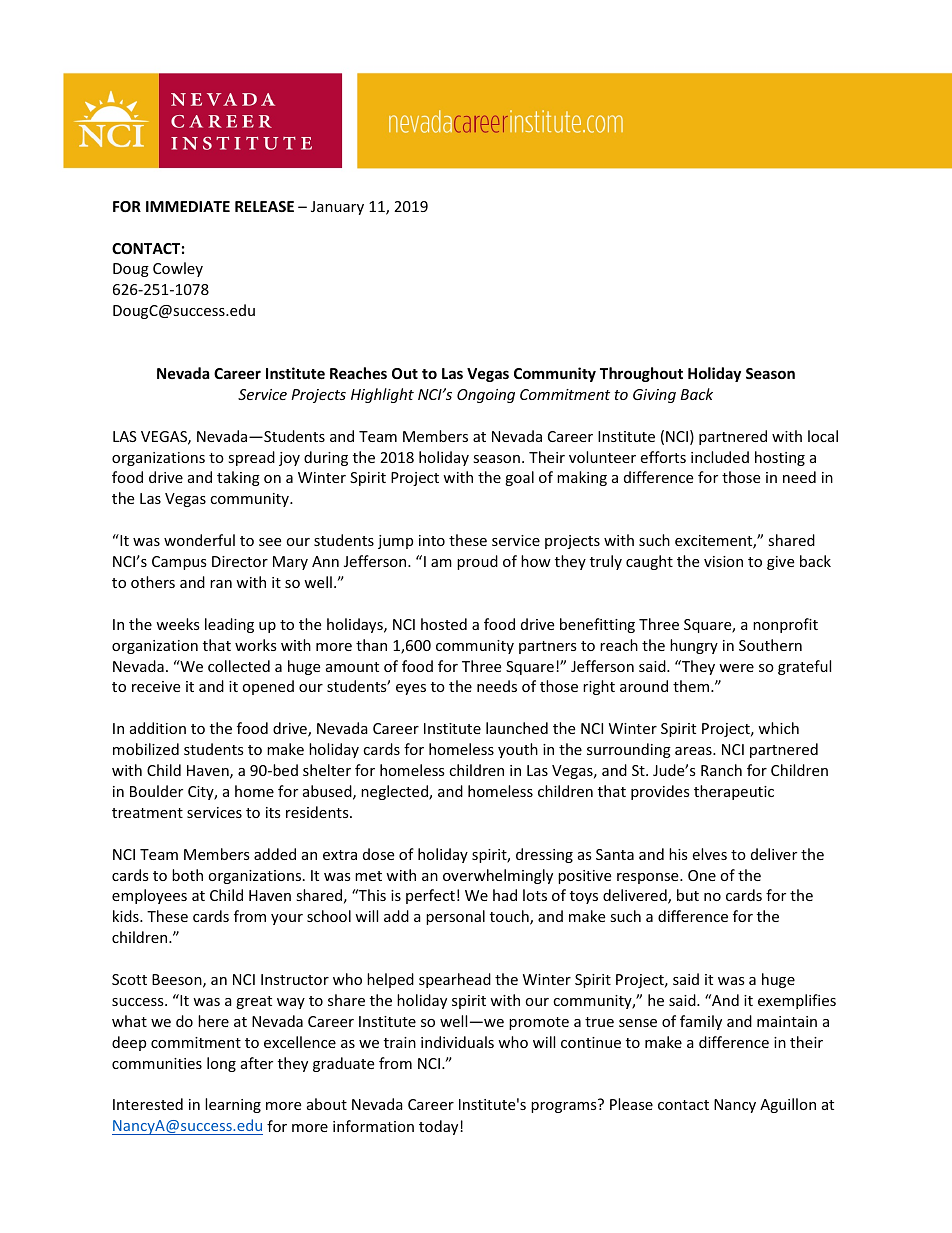 Image resolution: width=952 pixels, height=1233 pixels. Describe the element at coordinates (519, 478) in the screenshot. I see `goal` at that location.
